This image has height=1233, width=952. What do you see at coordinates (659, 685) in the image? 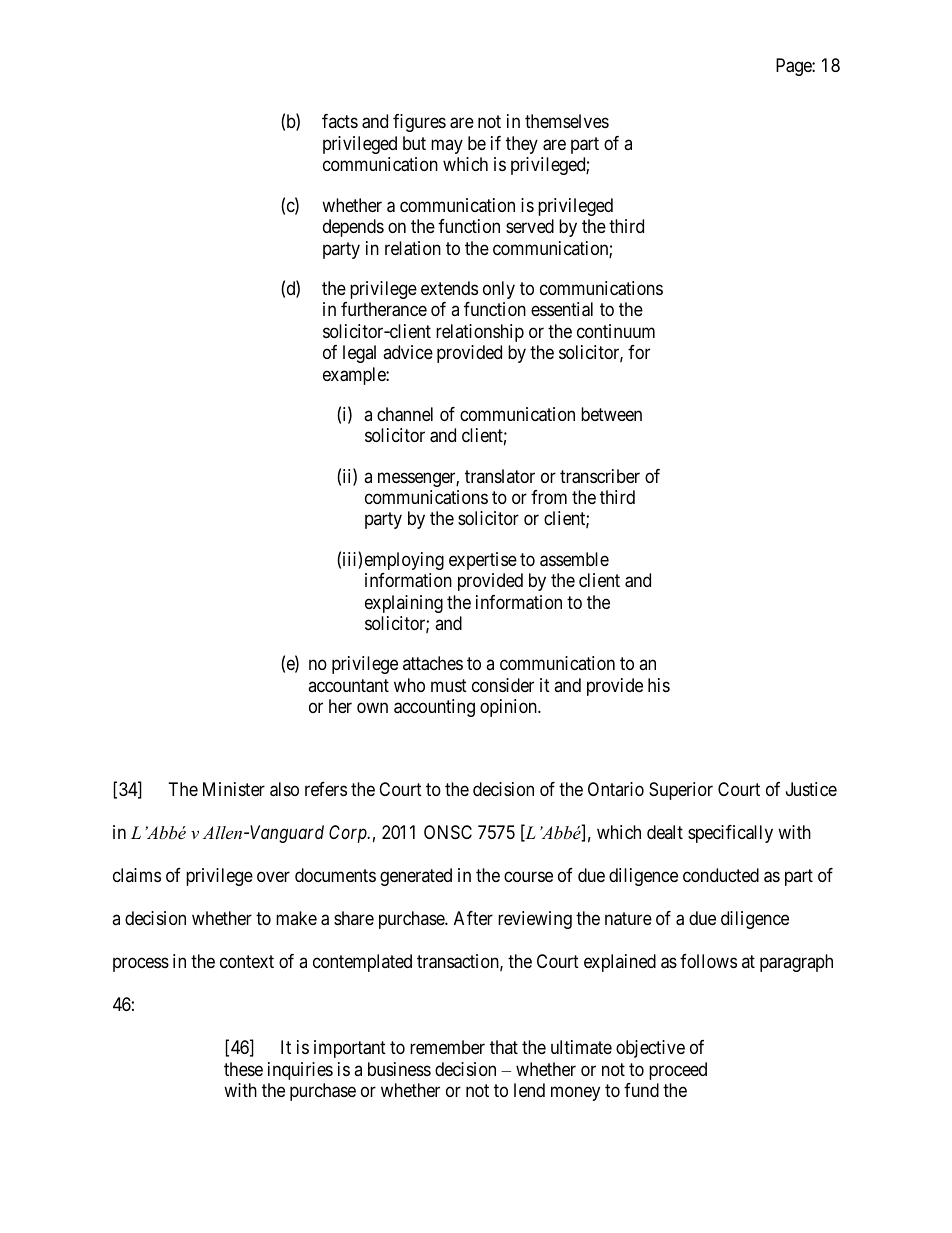
I see `his` at bounding box center [659, 685].
